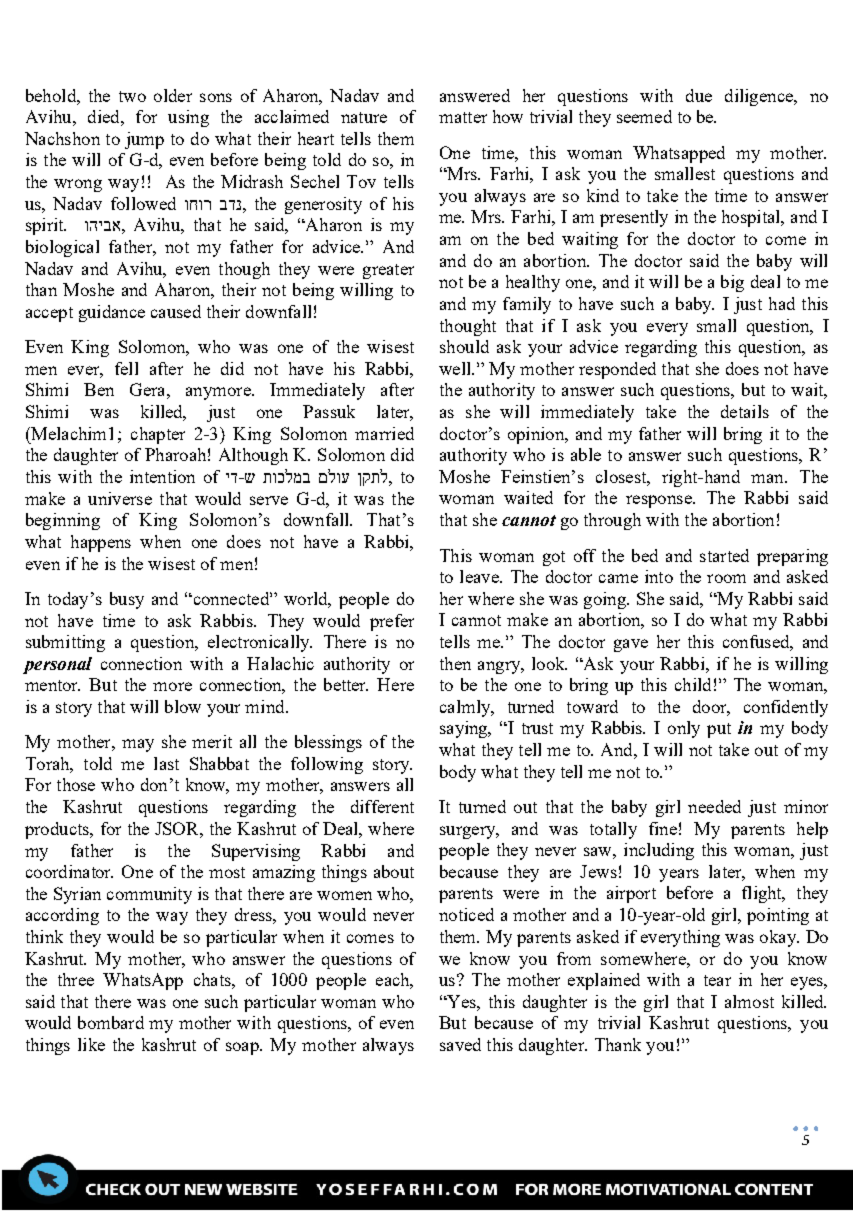 The width and height of the image is (853, 1212). Describe the element at coordinates (463, 117) in the image. I see `matter` at that location.
